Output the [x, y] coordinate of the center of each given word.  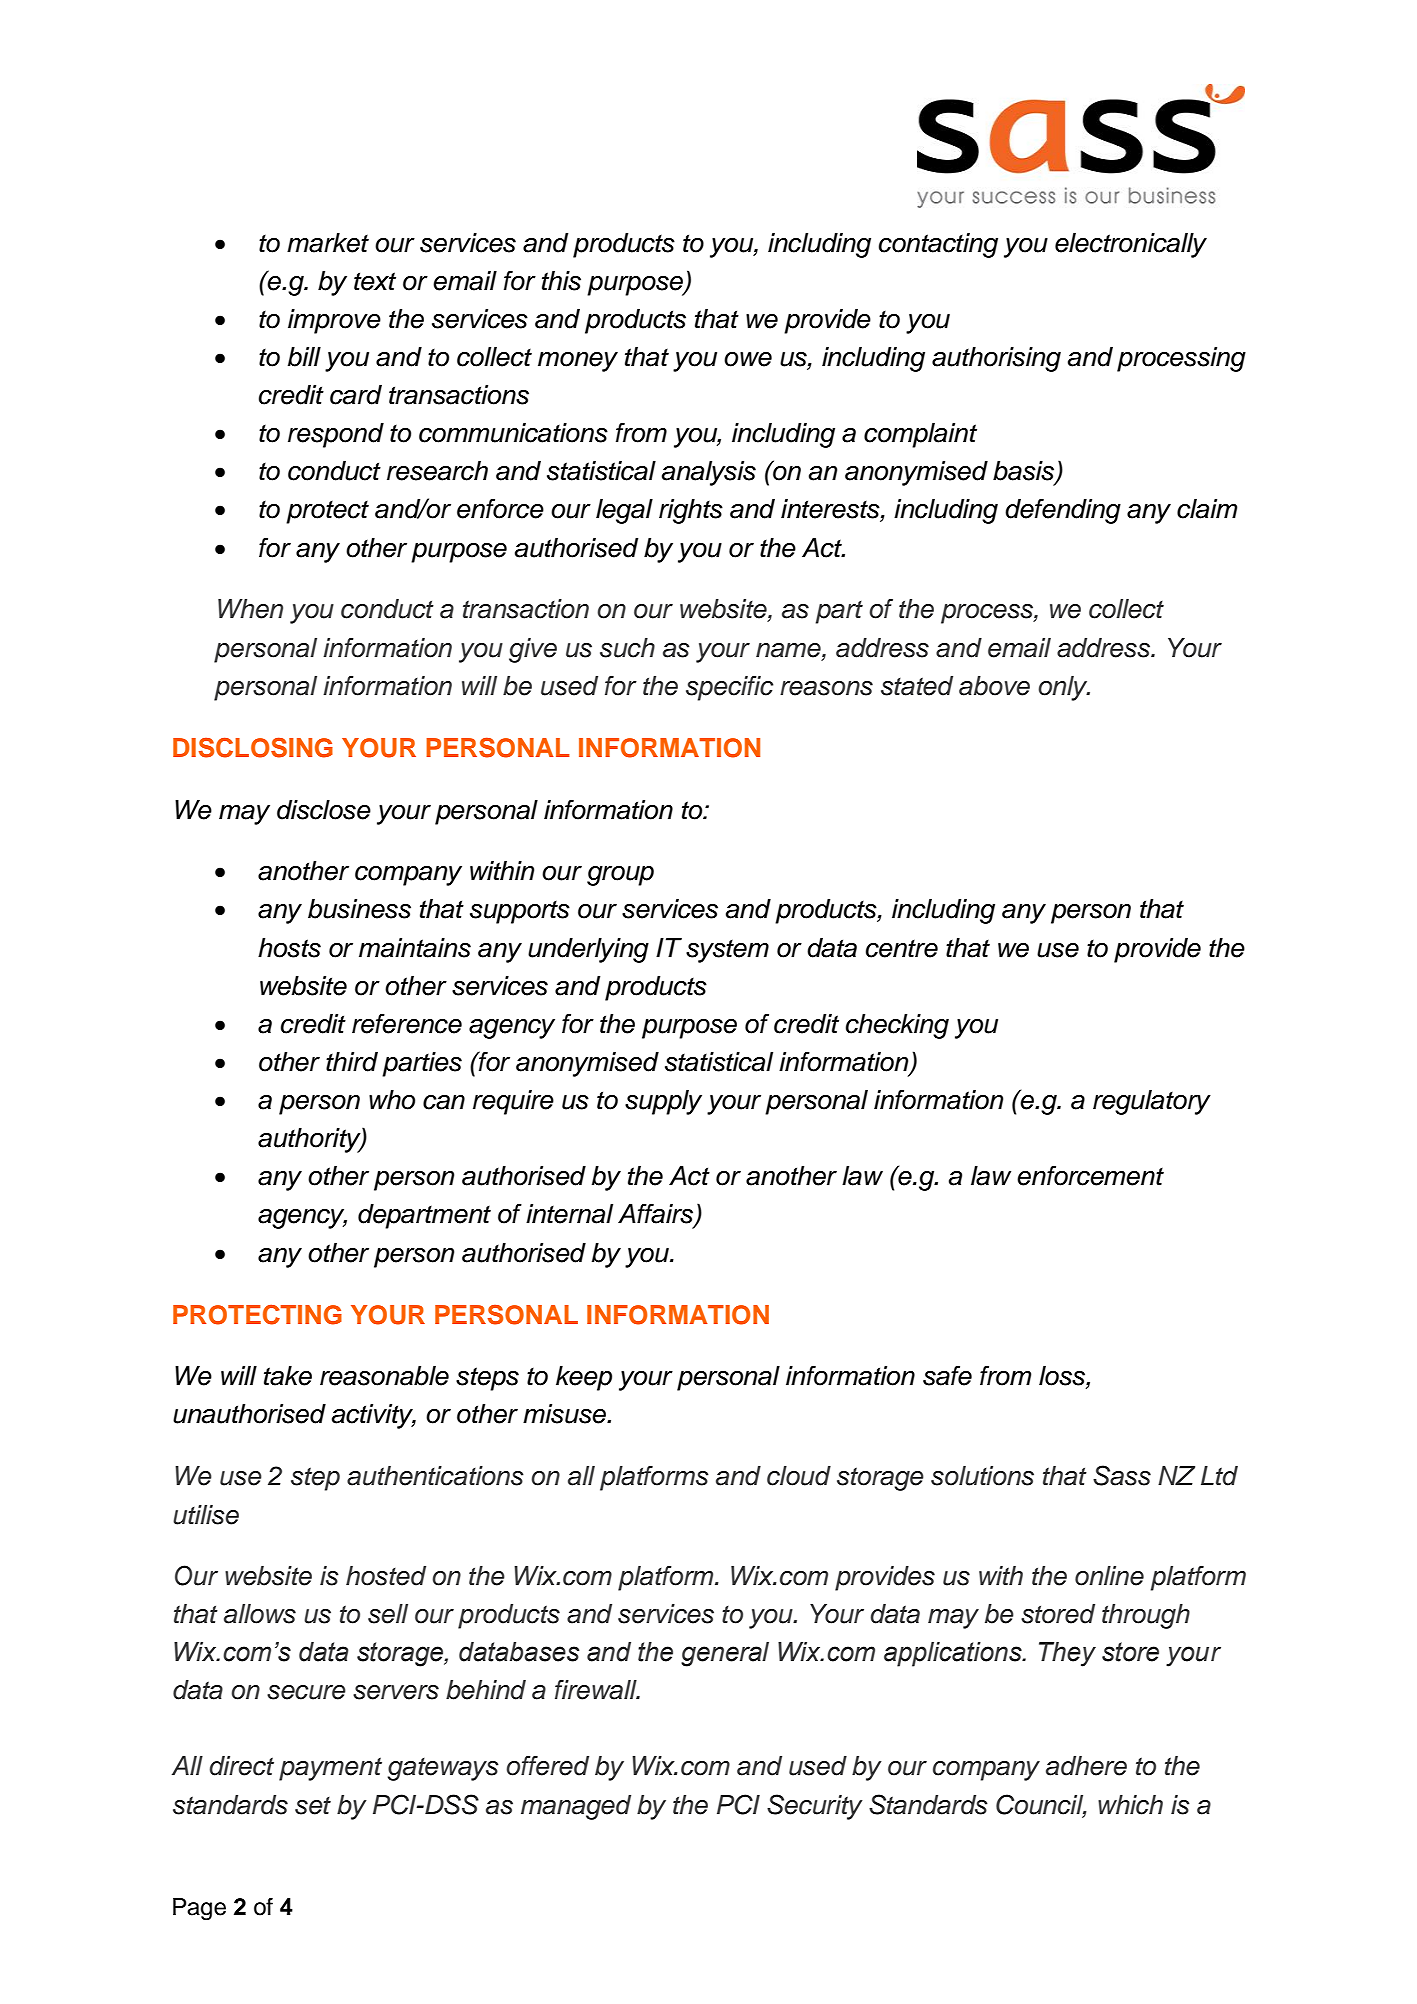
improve [334, 321]
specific [729, 688]
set [313, 1806]
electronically [1131, 245]
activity [374, 1416]
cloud [799, 1476]
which [1130, 1805]
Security [814, 1807]
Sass [1122, 1475]
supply [663, 1102]
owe [748, 359]
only [1064, 688]
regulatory [1152, 1102]
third [352, 1062]
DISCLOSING [253, 747]
